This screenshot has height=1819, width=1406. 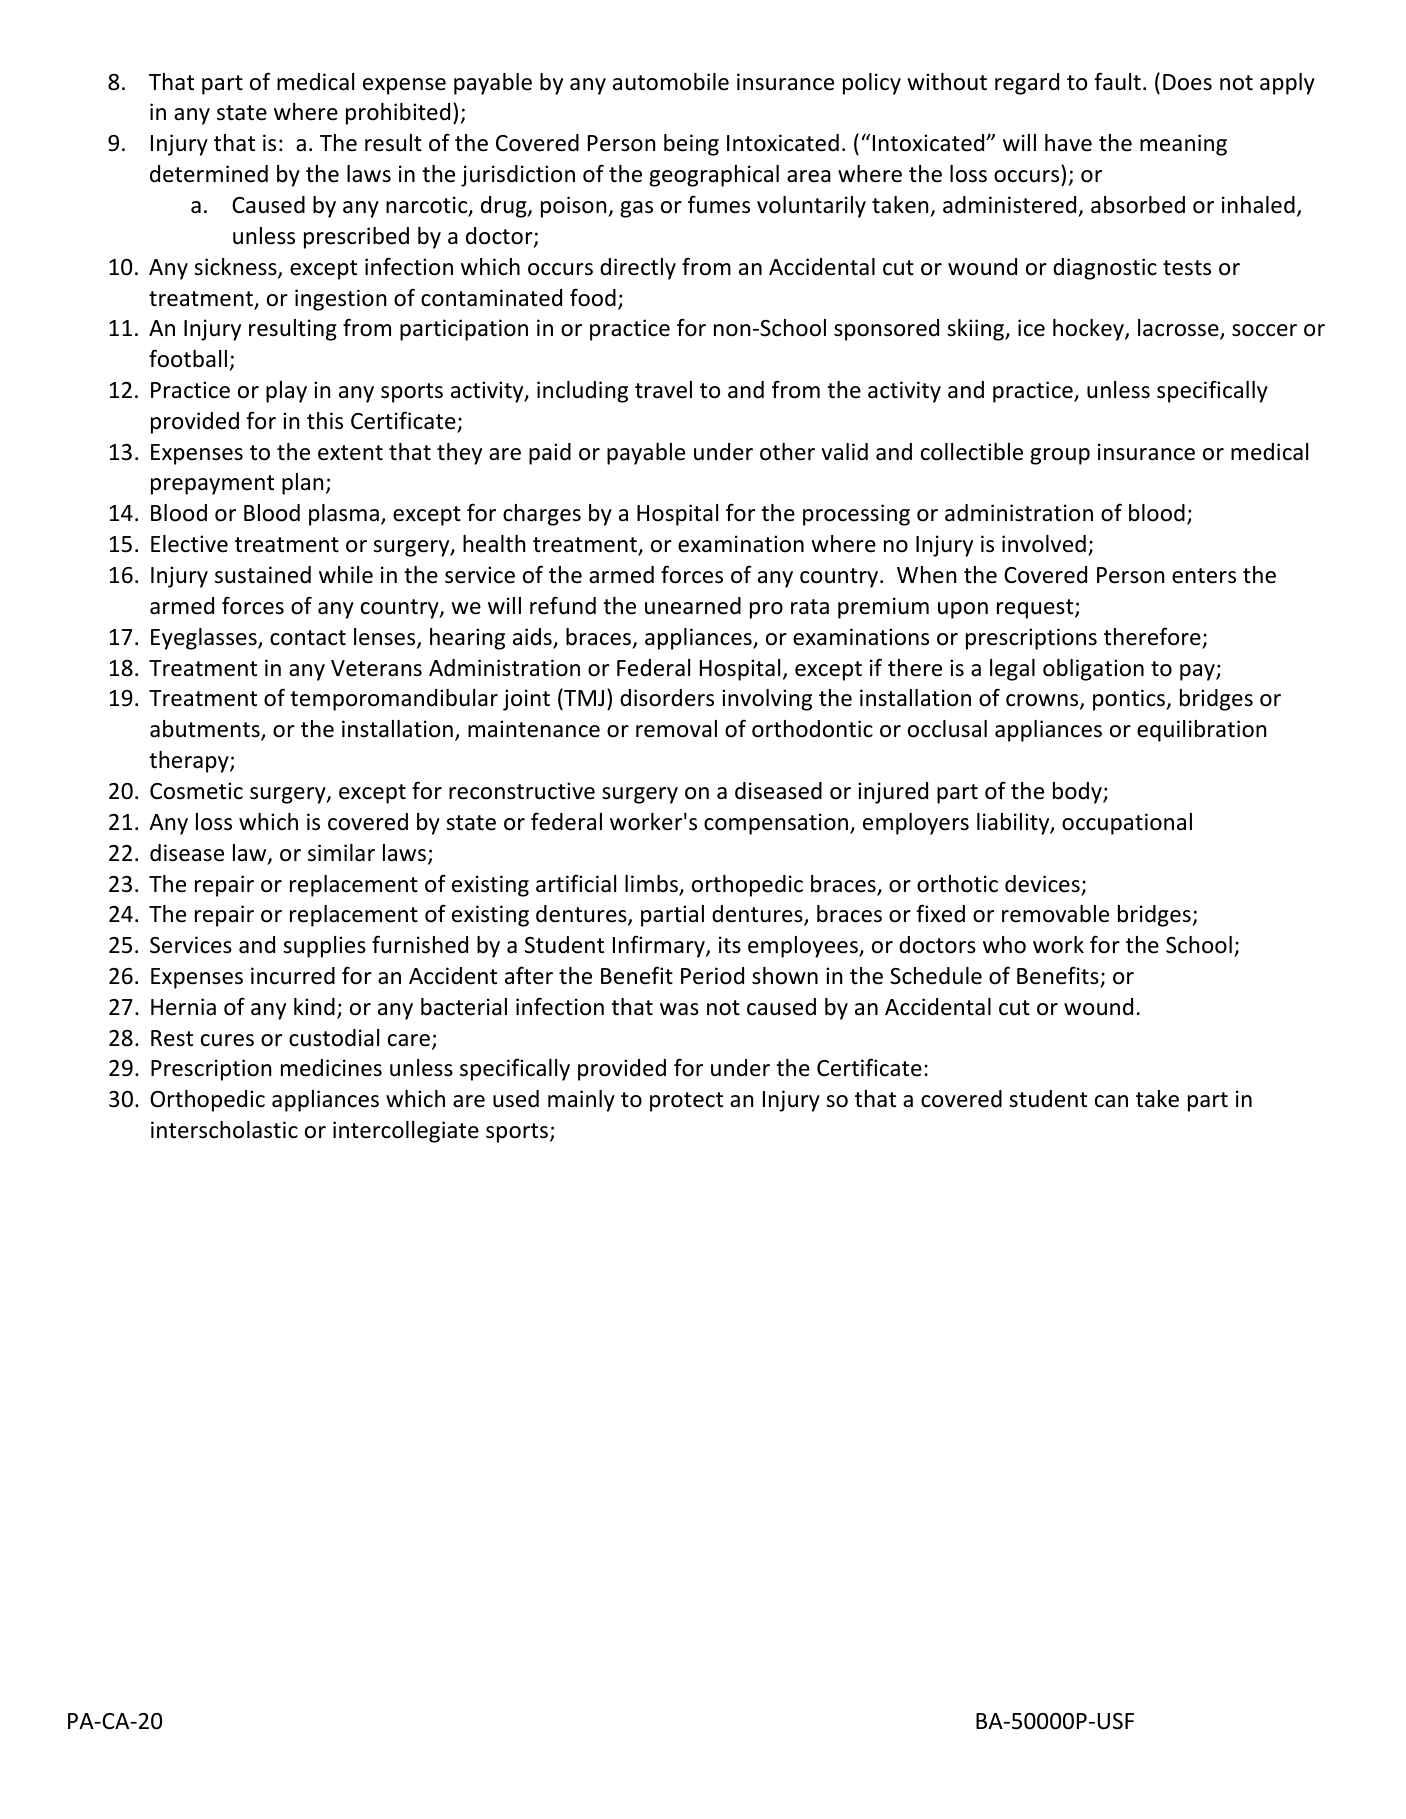 I want to click on protect, so click(x=686, y=1102).
